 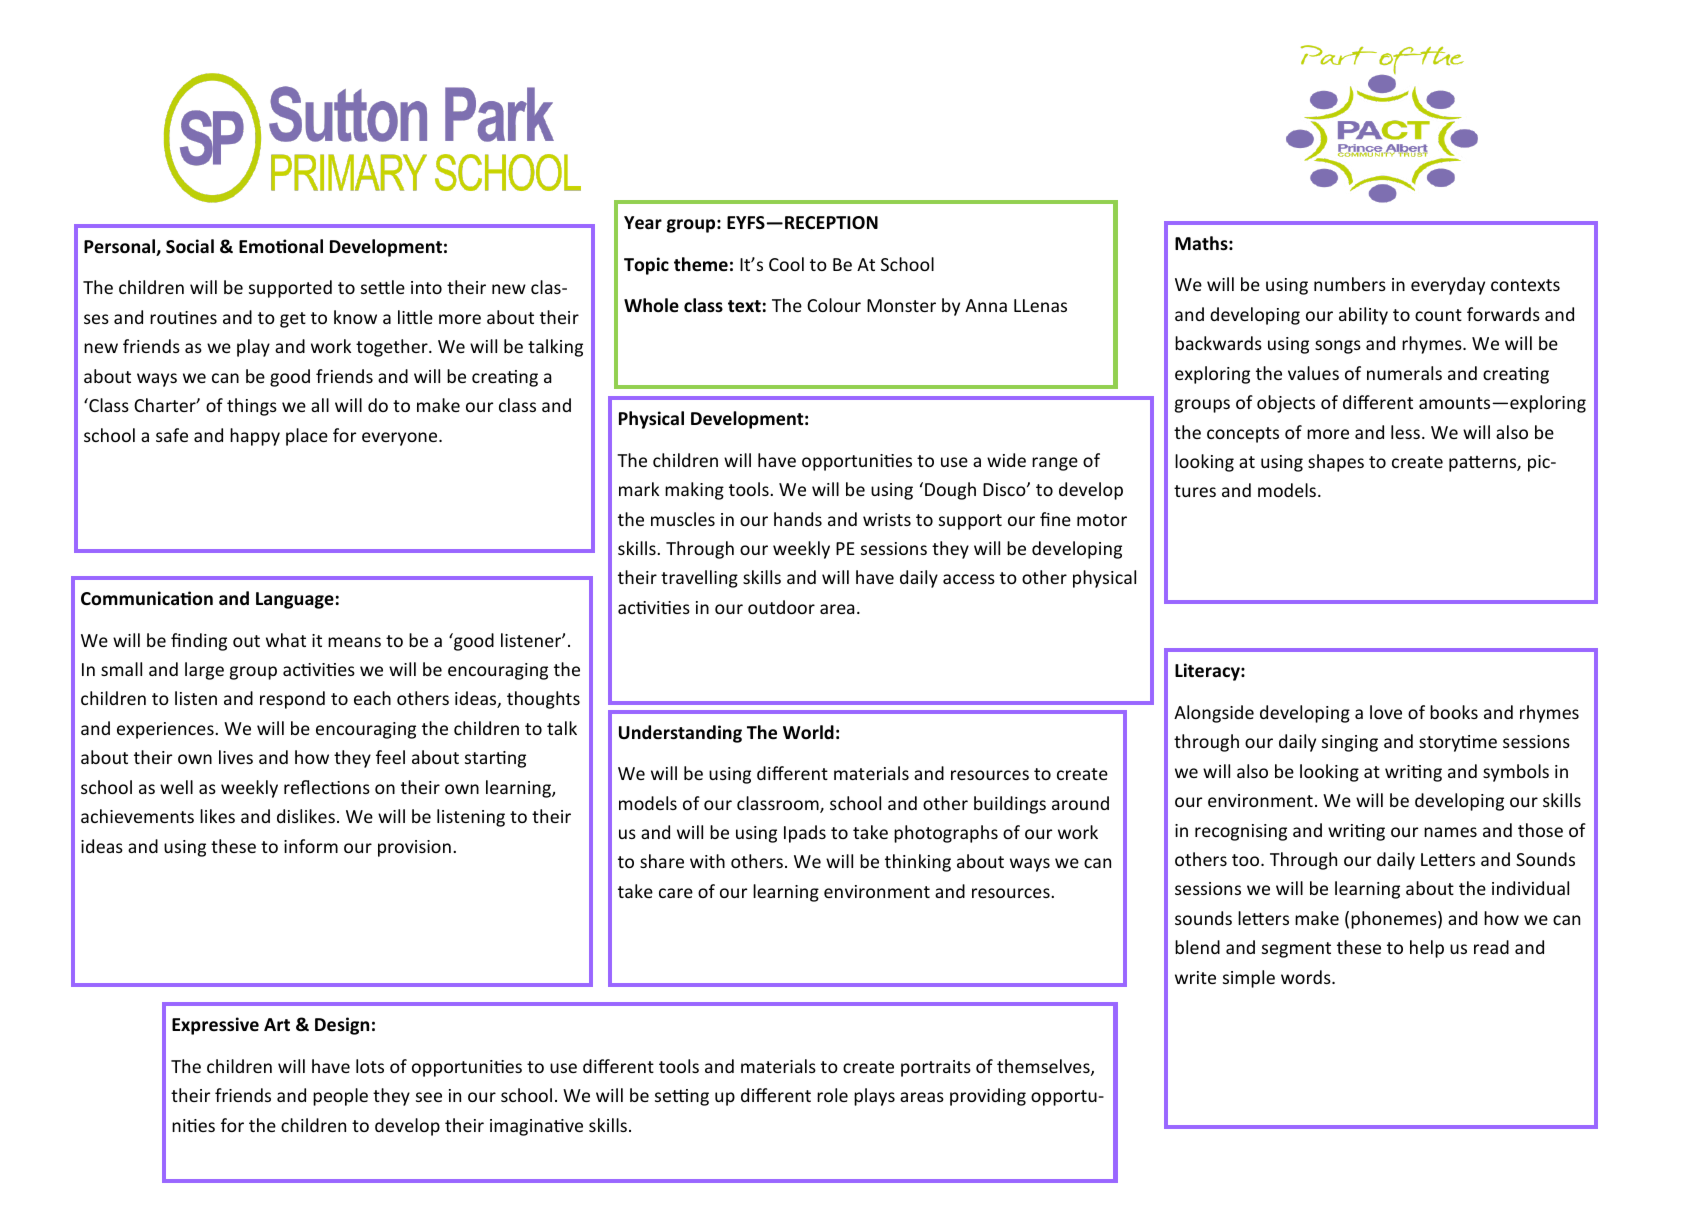 What do you see at coordinates (786, 264) in the document?
I see `Cool` at bounding box center [786, 264].
